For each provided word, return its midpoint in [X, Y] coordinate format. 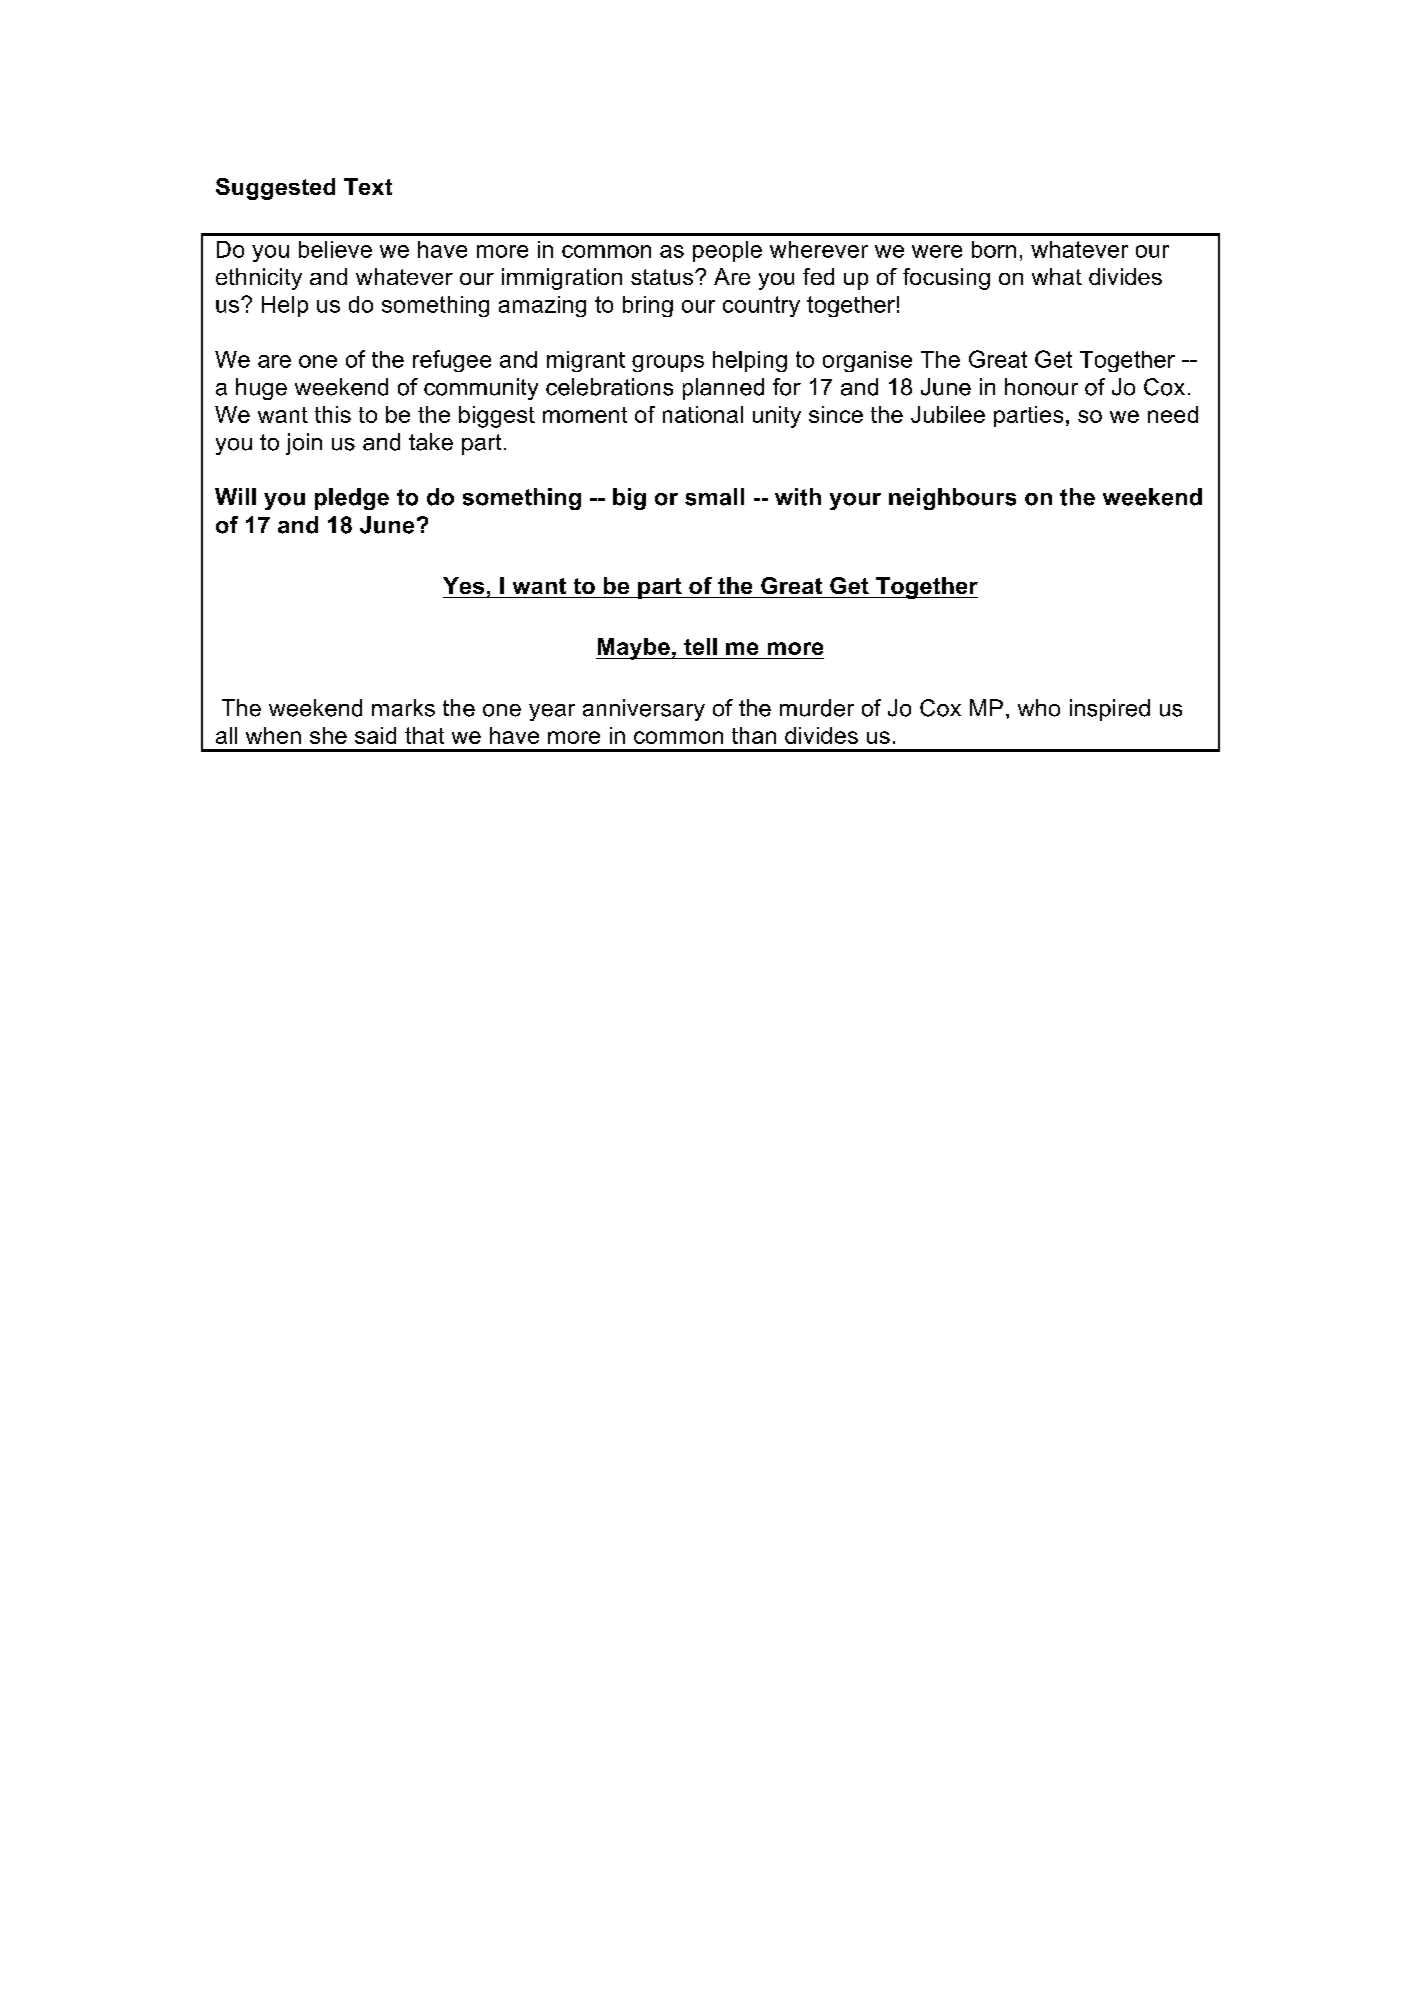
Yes [463, 585]
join [304, 444]
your [855, 501]
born [994, 249]
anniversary [644, 710]
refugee [452, 361]
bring [648, 306]
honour [1041, 387]
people [727, 251]
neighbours [952, 499]
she [328, 735]
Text [368, 186]
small [714, 497]
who [1039, 708]
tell [700, 646]
